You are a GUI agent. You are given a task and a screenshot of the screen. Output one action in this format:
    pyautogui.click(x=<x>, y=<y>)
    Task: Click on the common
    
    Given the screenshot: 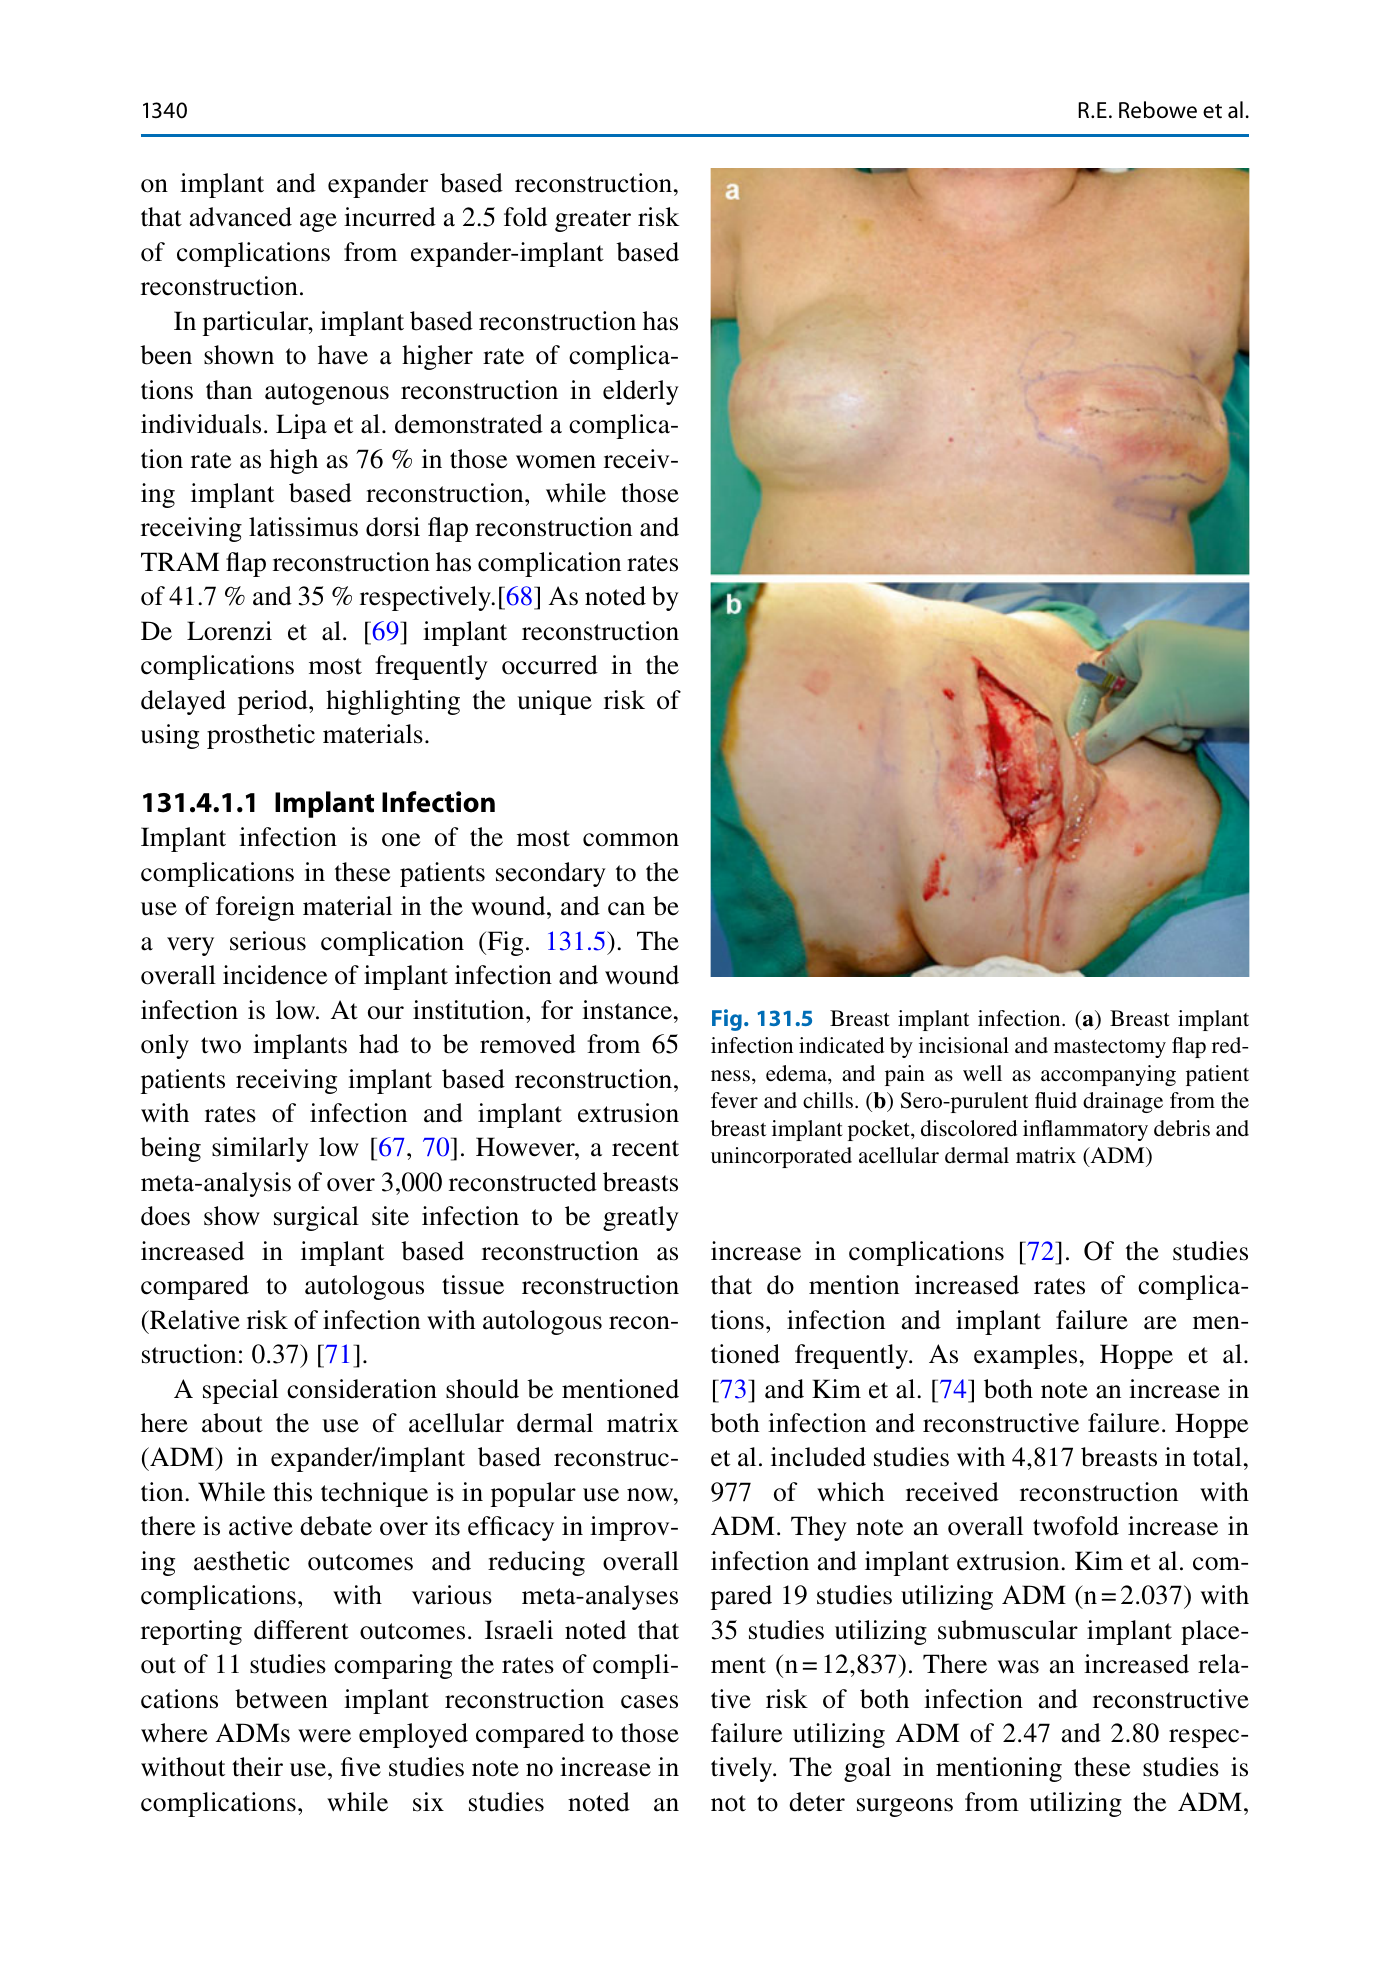 What is the action you would take?
    pyautogui.click(x=631, y=840)
